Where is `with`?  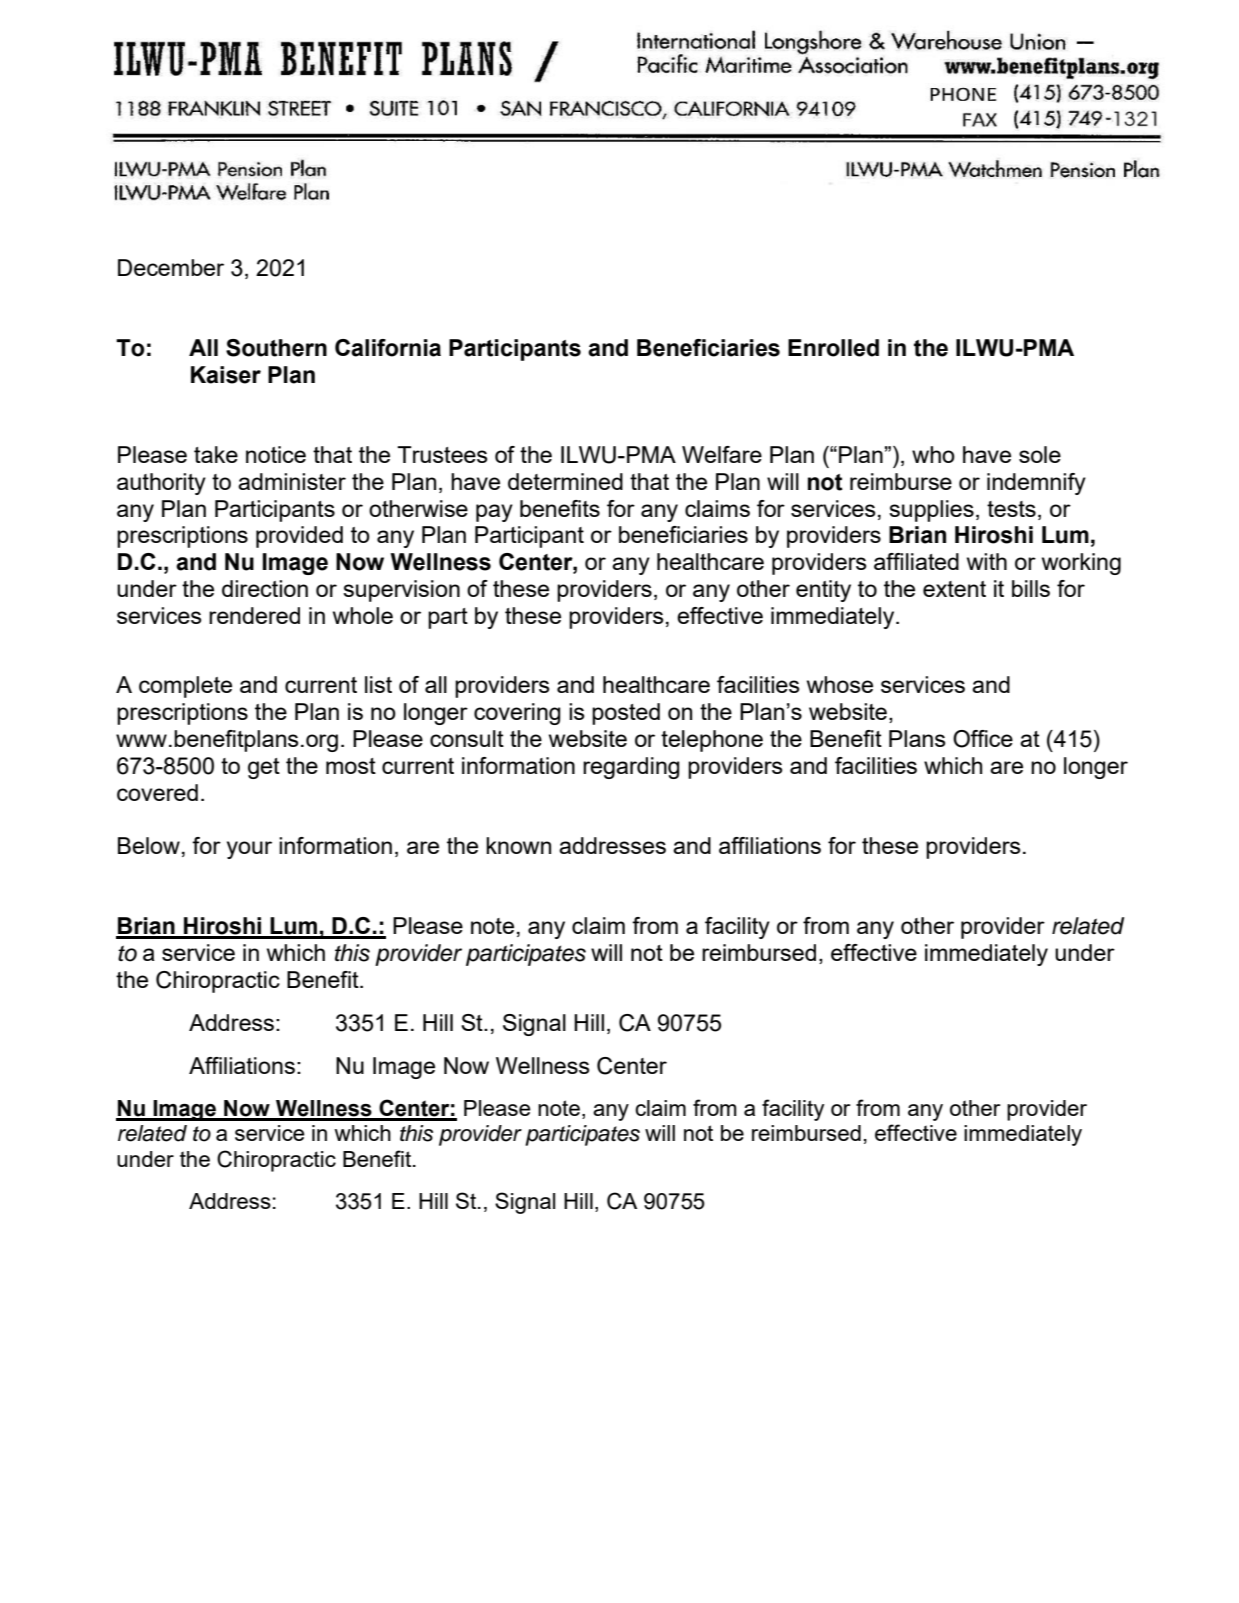 with is located at coordinates (987, 561).
